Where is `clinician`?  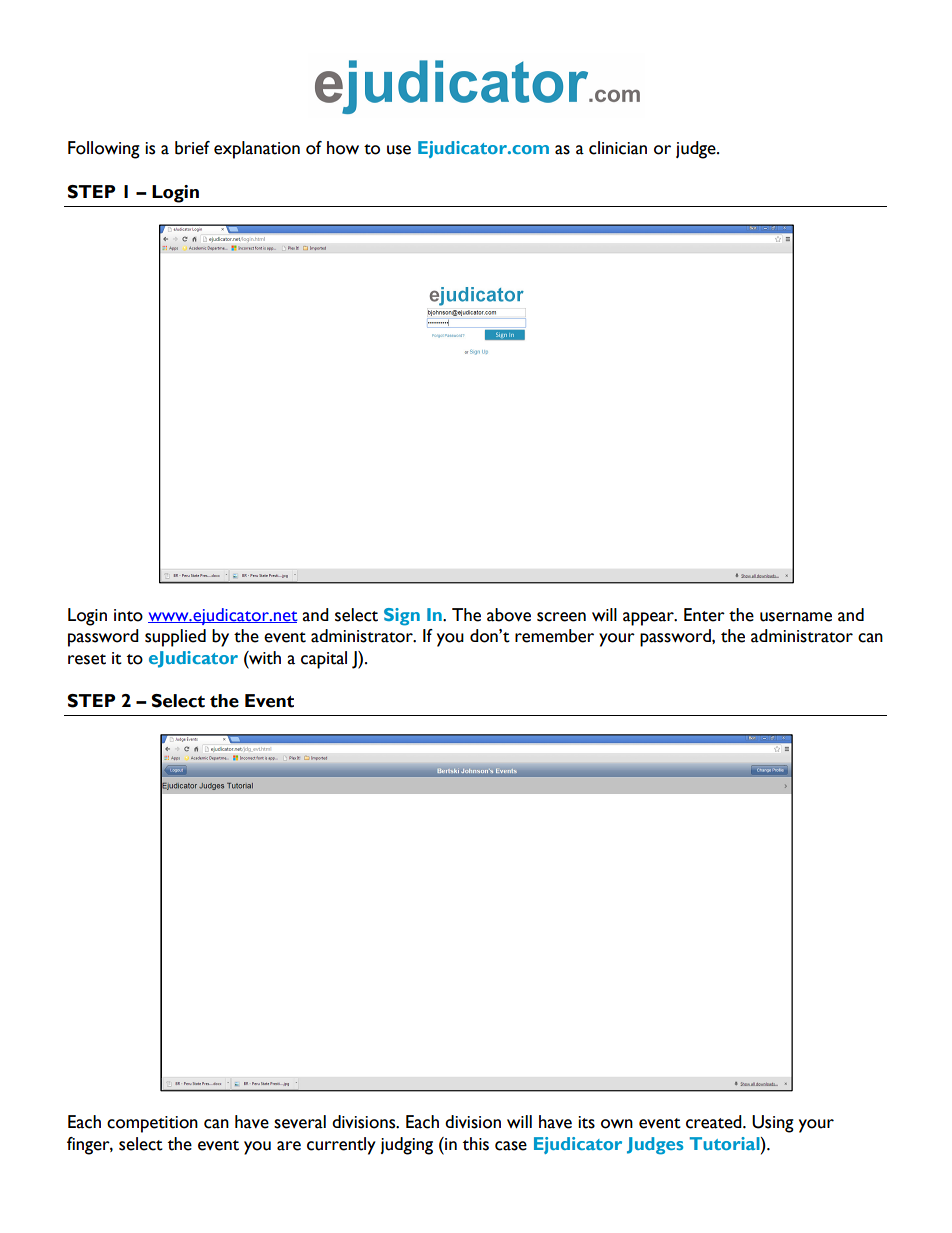
clinician is located at coordinates (618, 148).
